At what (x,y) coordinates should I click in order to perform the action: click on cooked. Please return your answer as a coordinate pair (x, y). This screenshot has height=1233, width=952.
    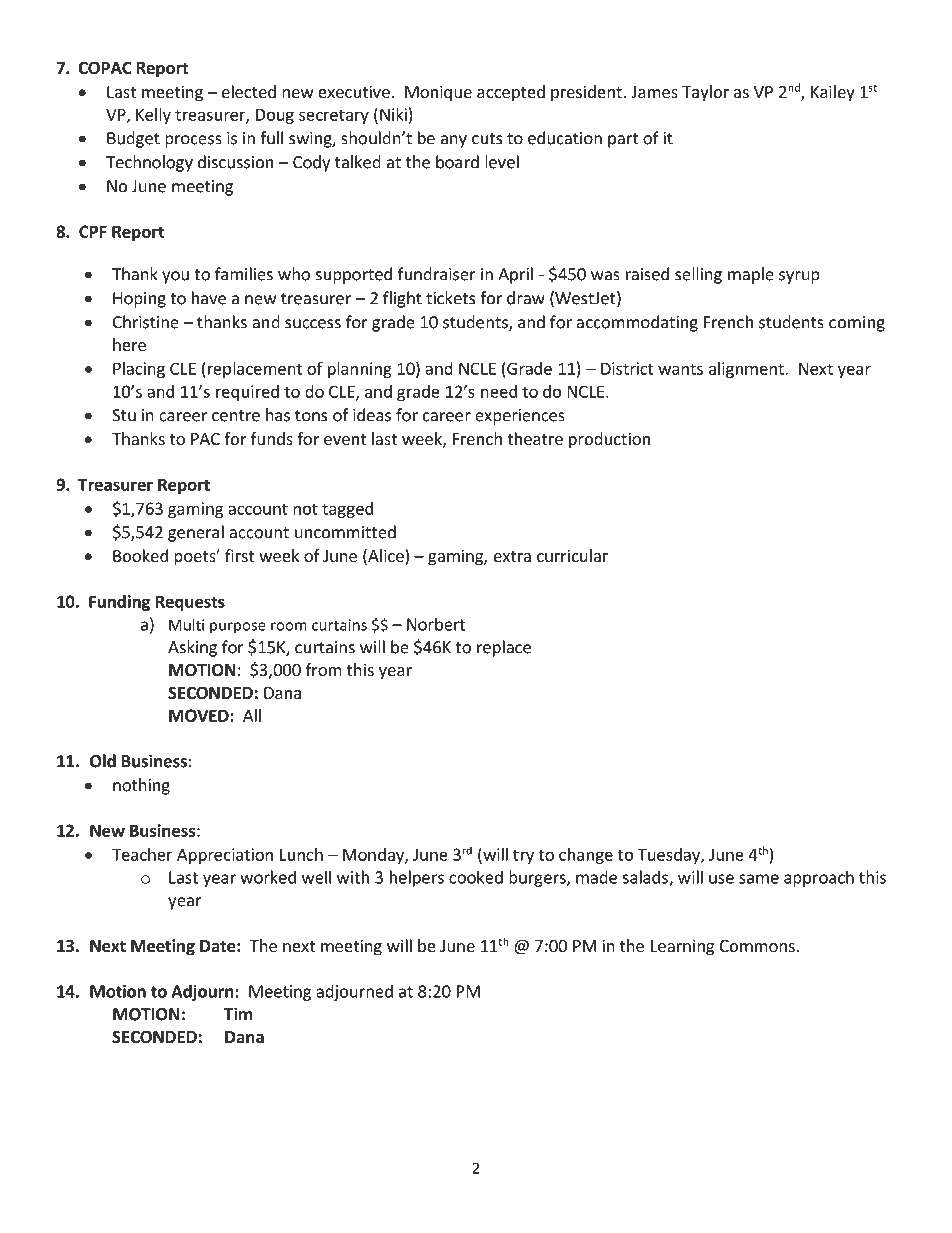
    Looking at the image, I should click on (476, 877).
